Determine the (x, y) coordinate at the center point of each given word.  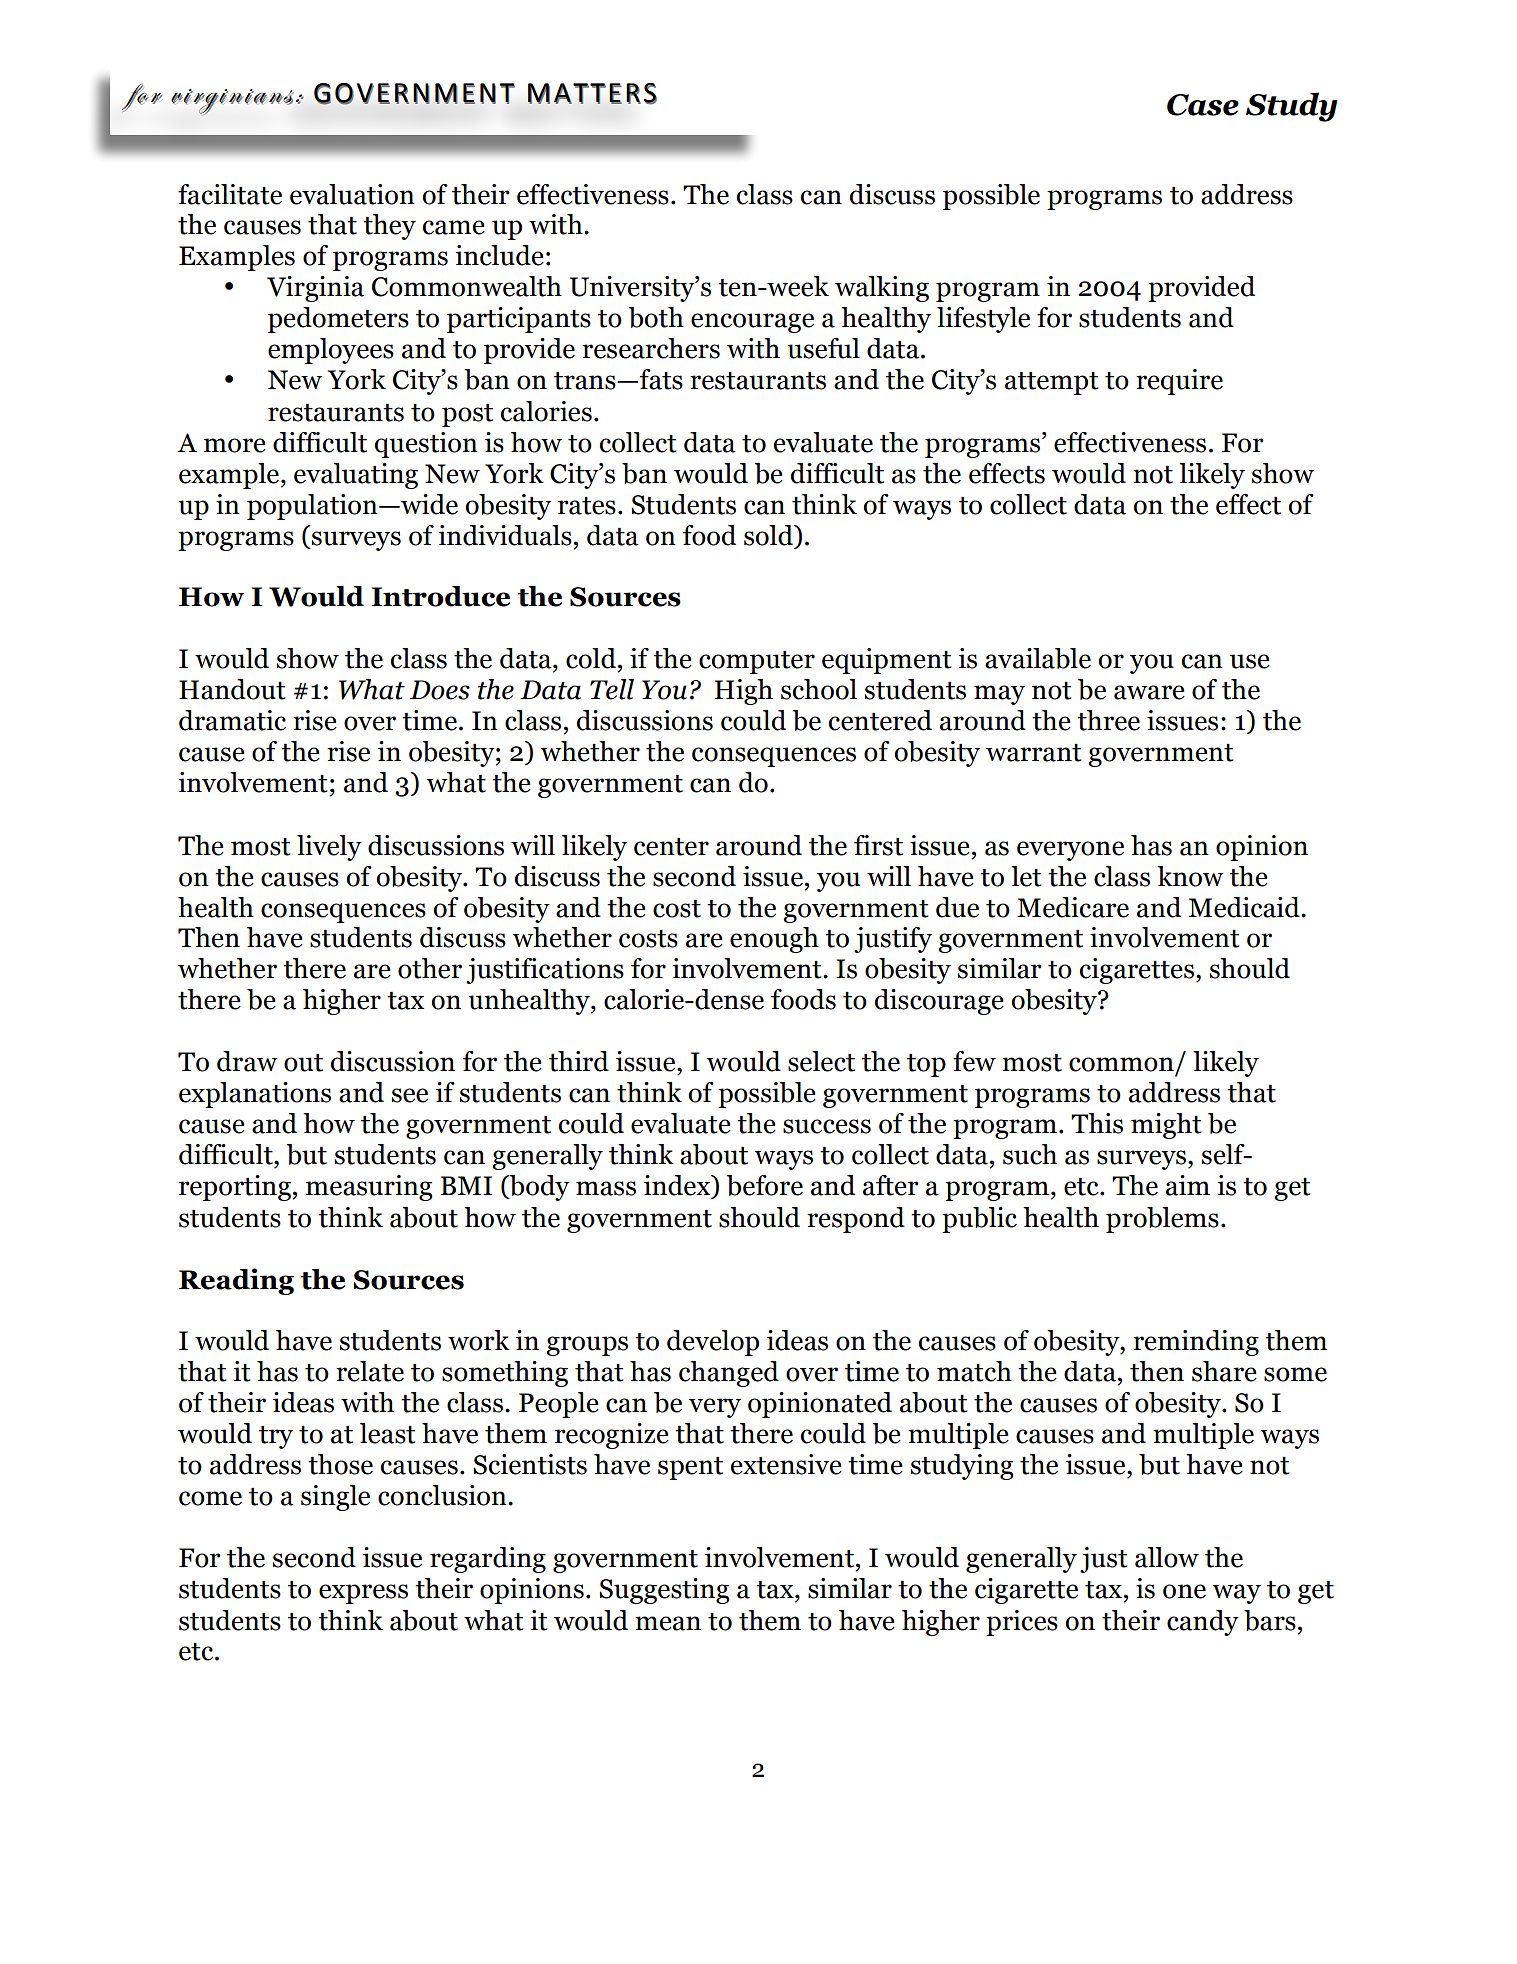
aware (1149, 692)
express (363, 1594)
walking (882, 289)
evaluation (352, 194)
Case (1203, 105)
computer (757, 662)
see (410, 1095)
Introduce (440, 596)
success (827, 1126)
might (1166, 1126)
